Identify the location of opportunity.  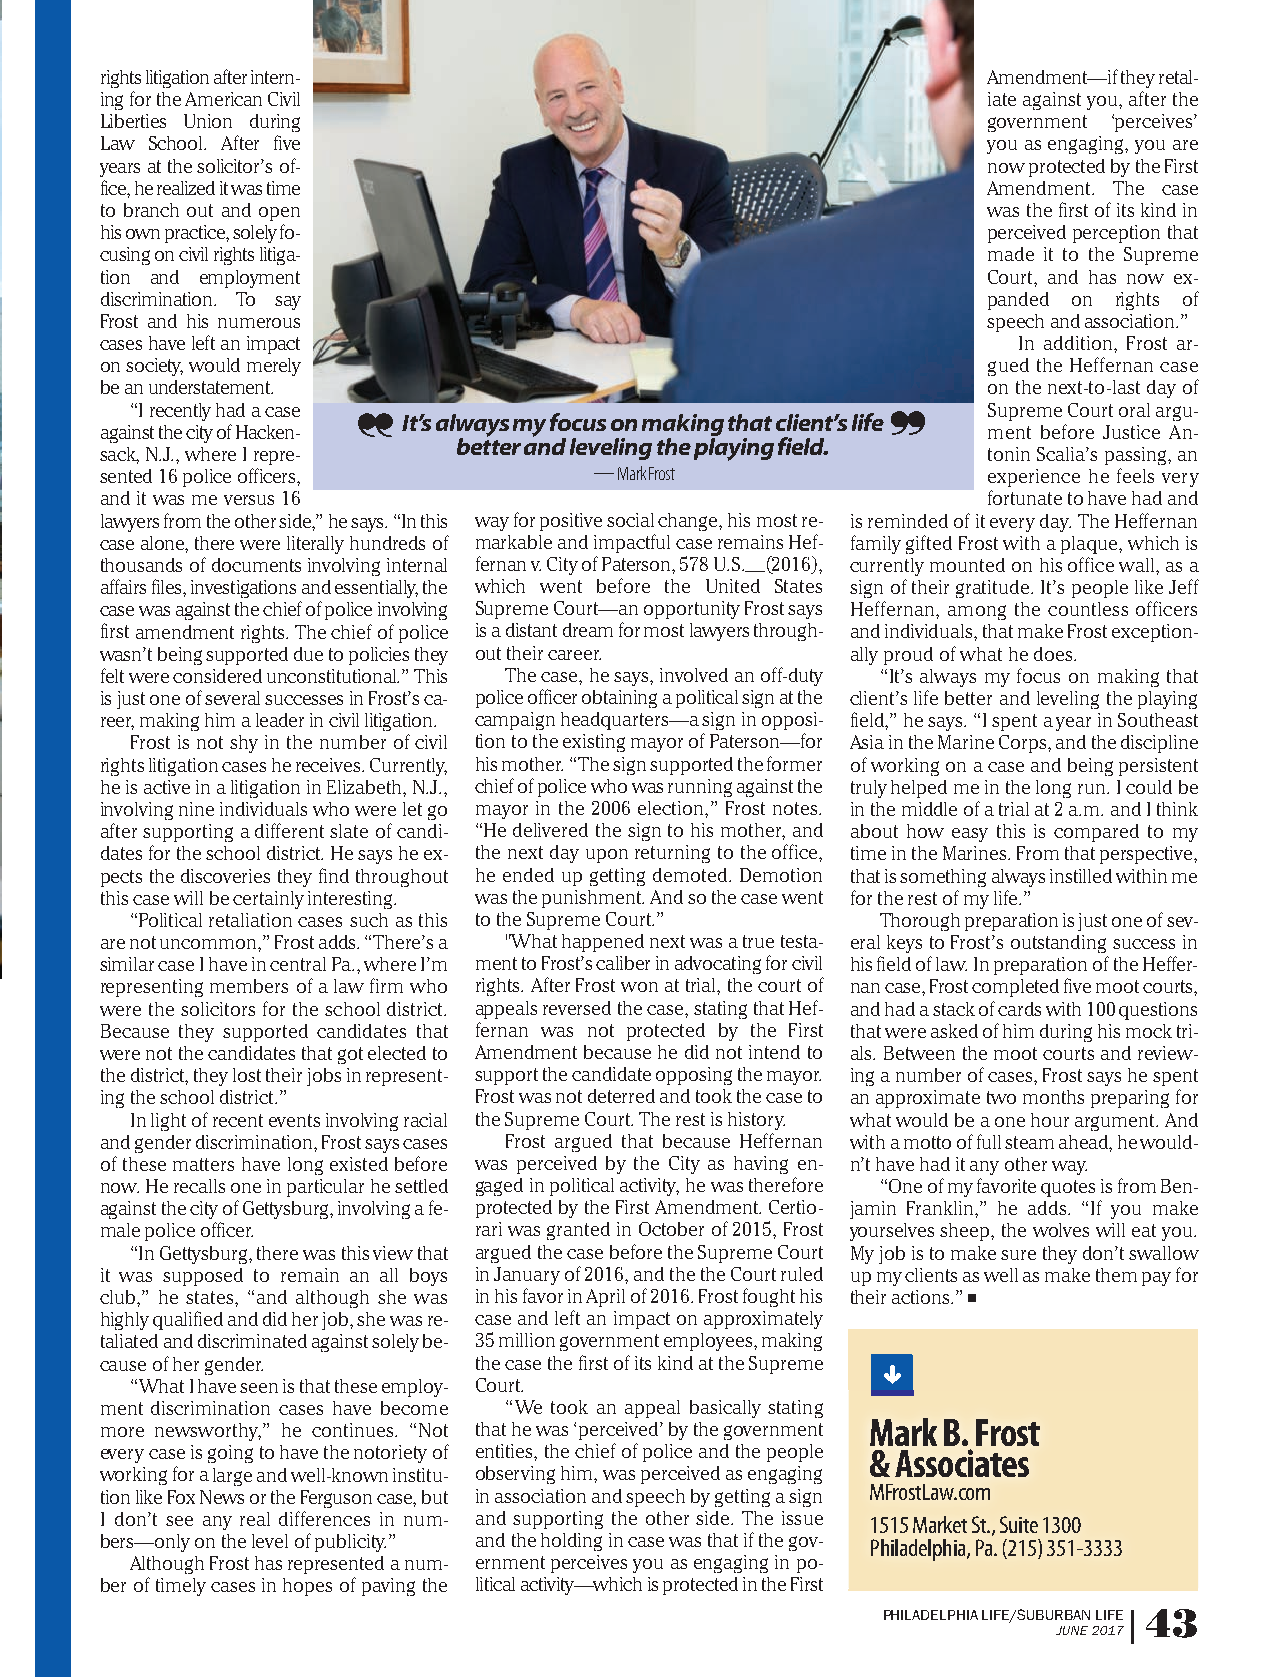
(692, 610).
